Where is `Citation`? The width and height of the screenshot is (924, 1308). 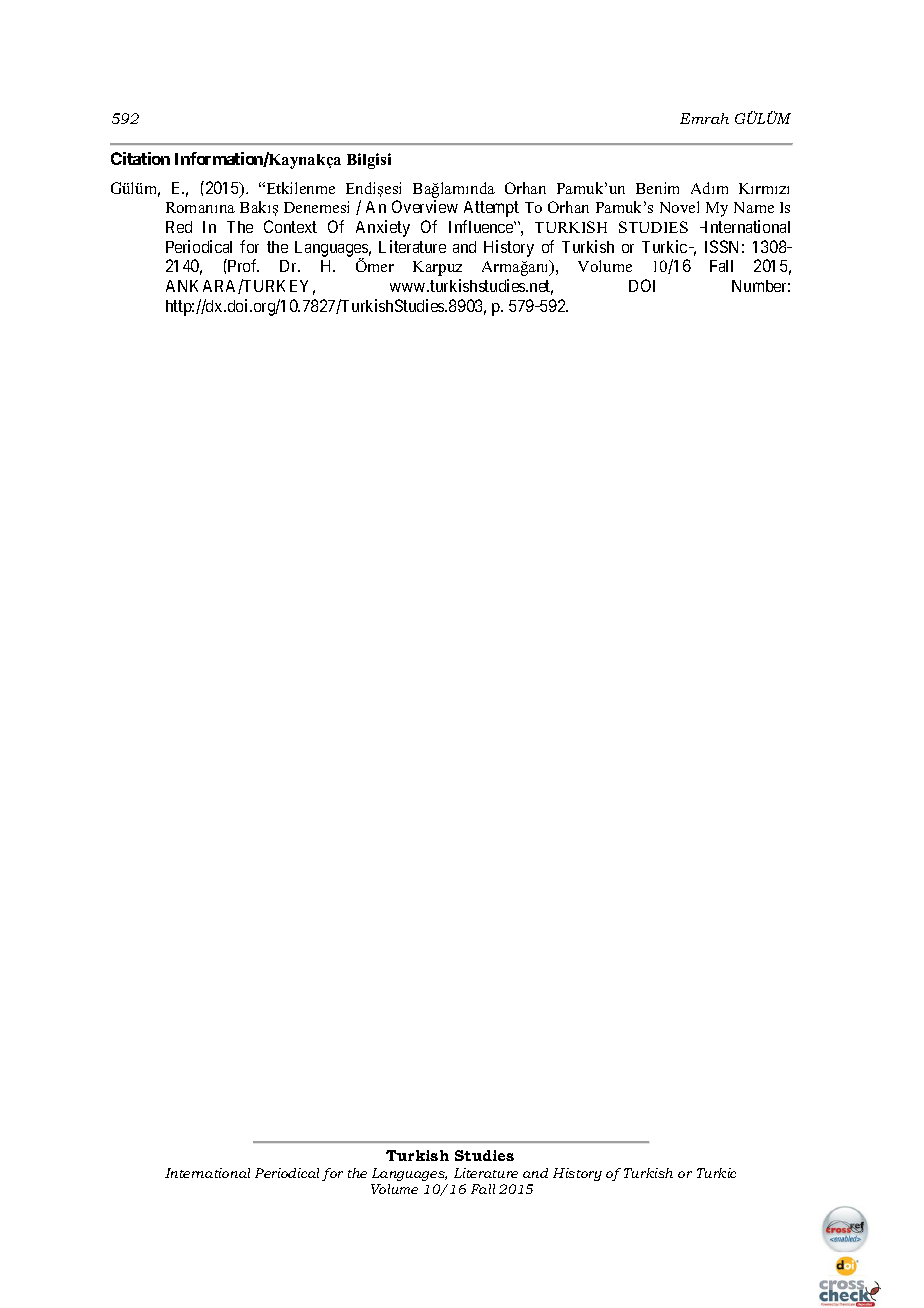
Citation is located at coordinates (140, 158).
